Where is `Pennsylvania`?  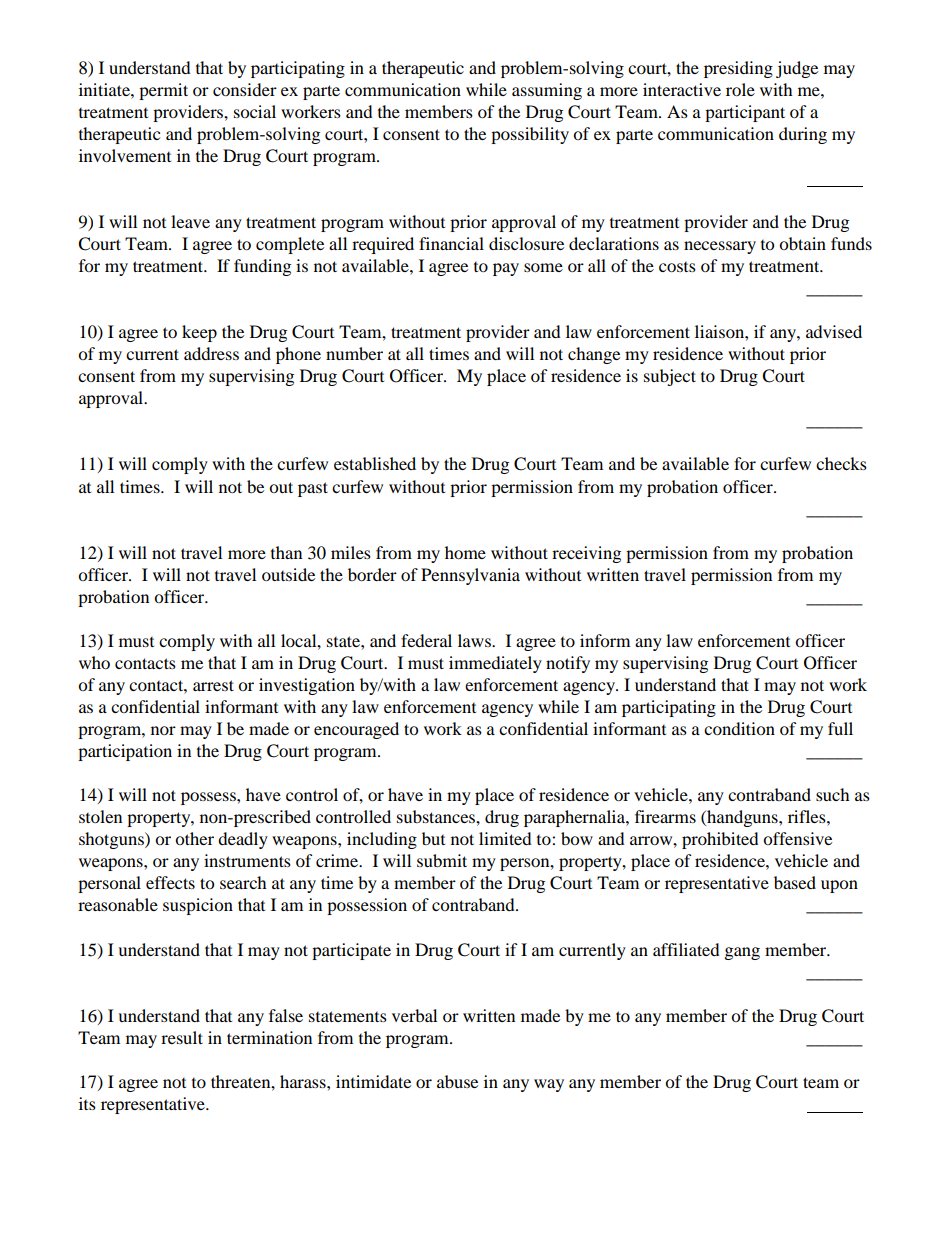
Pennsylvania is located at coordinates (470, 576).
